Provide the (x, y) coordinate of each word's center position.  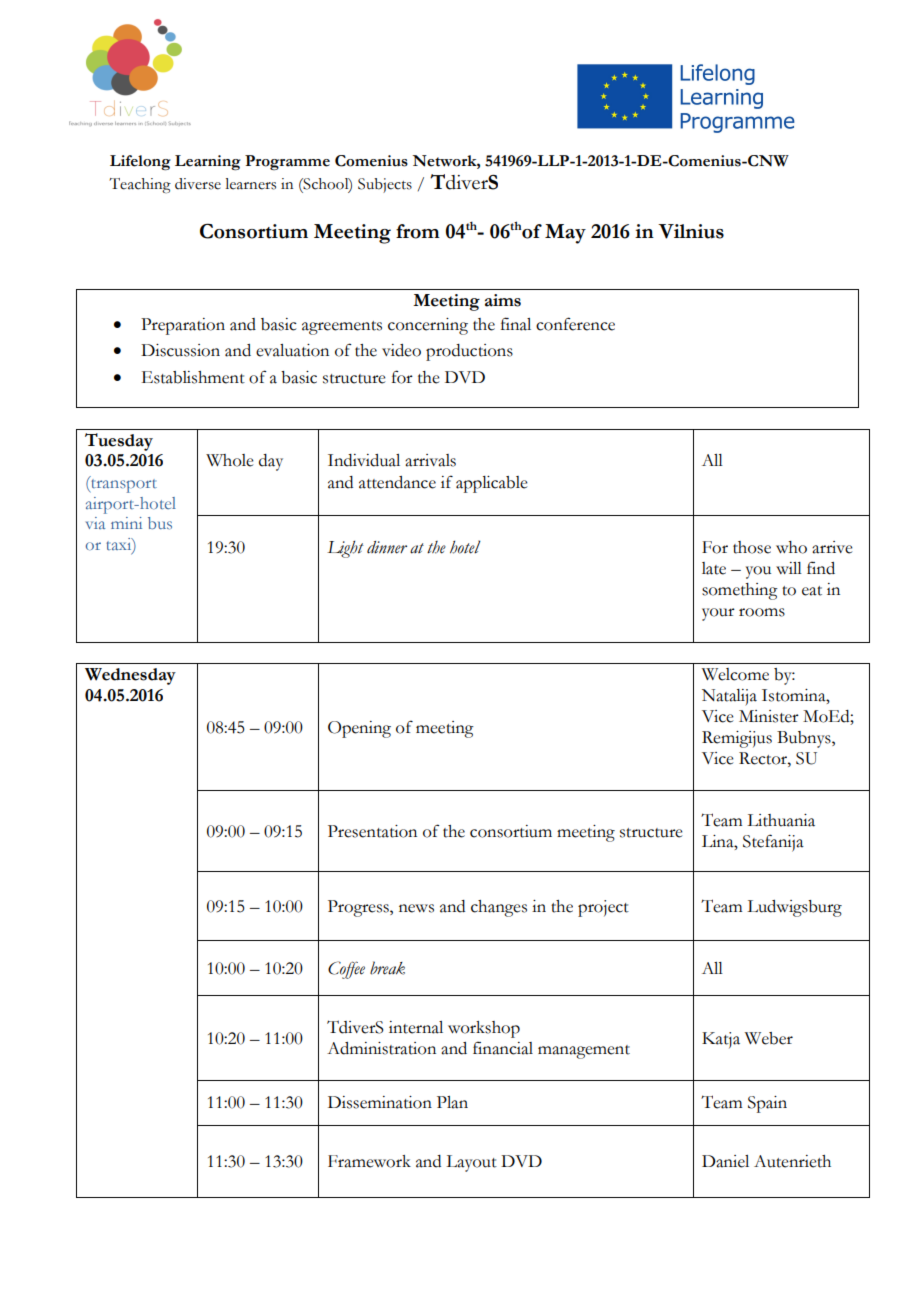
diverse (198, 184)
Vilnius (691, 231)
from (418, 231)
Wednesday (130, 676)
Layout (471, 1163)
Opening (359, 729)
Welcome (735, 674)
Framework (369, 1161)
